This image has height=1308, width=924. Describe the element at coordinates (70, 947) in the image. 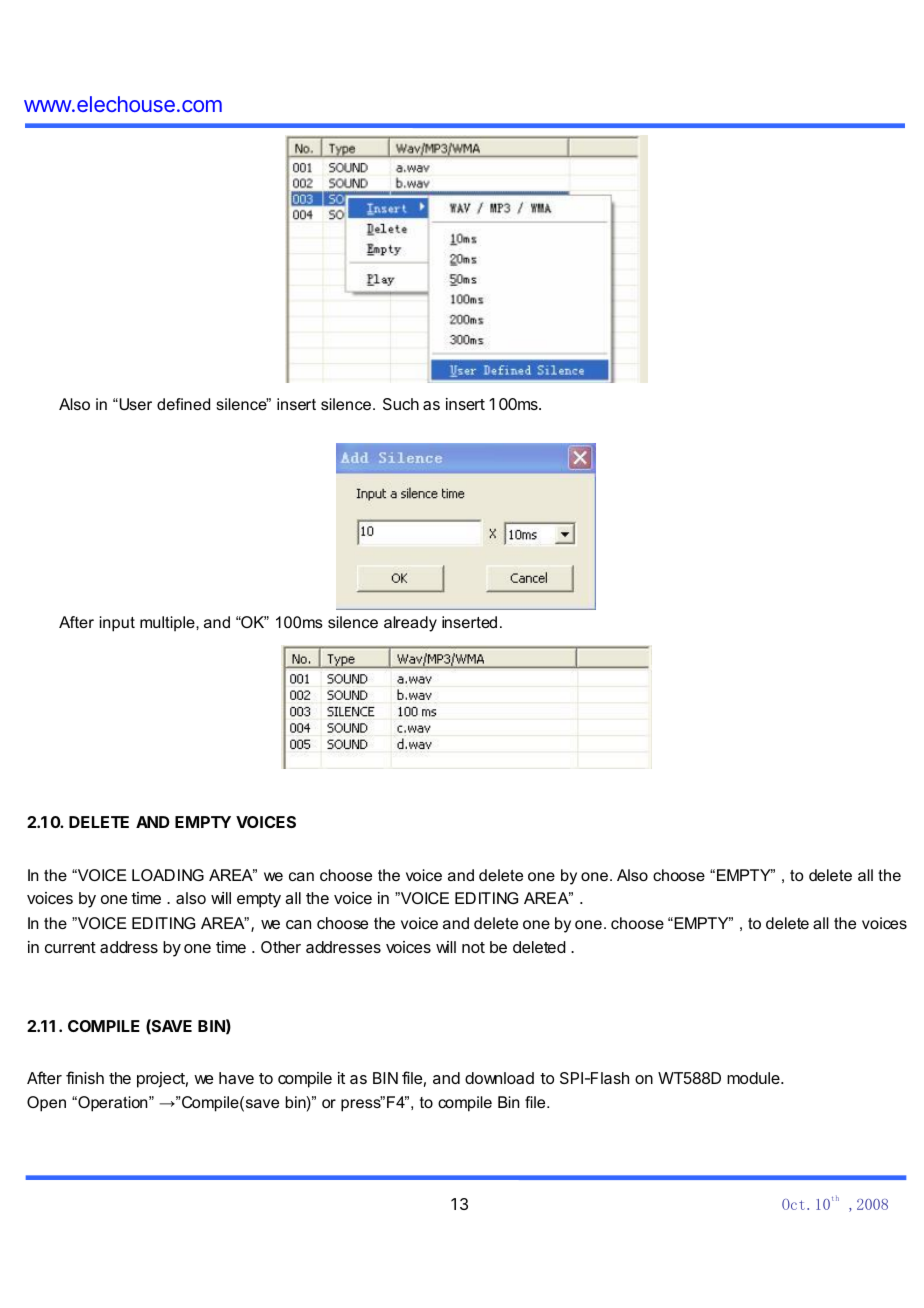

I see `current` at that location.
